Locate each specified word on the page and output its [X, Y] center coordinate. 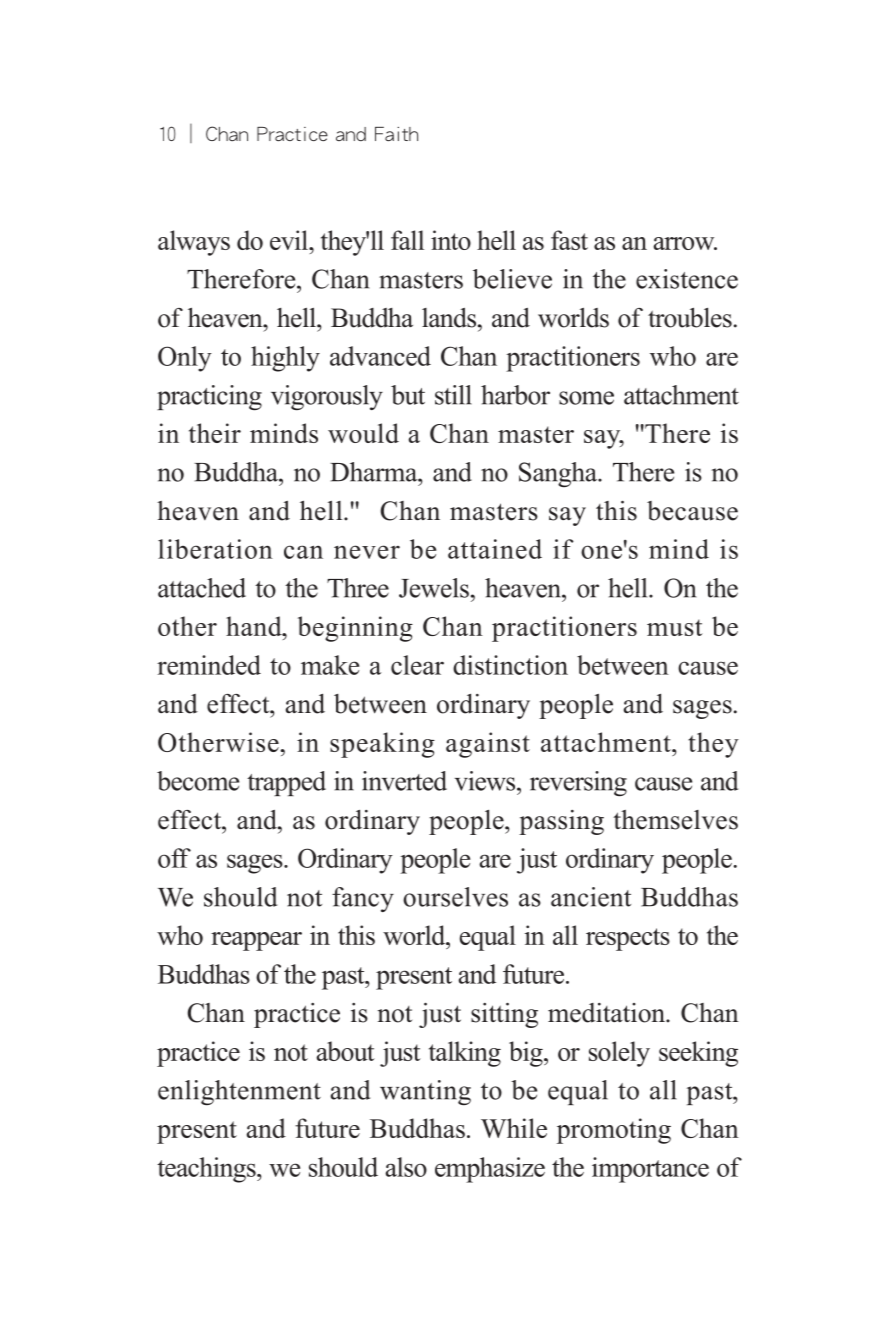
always [194, 243]
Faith [396, 134]
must [675, 627]
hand [255, 626]
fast [569, 240]
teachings [207, 1170]
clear [417, 665]
